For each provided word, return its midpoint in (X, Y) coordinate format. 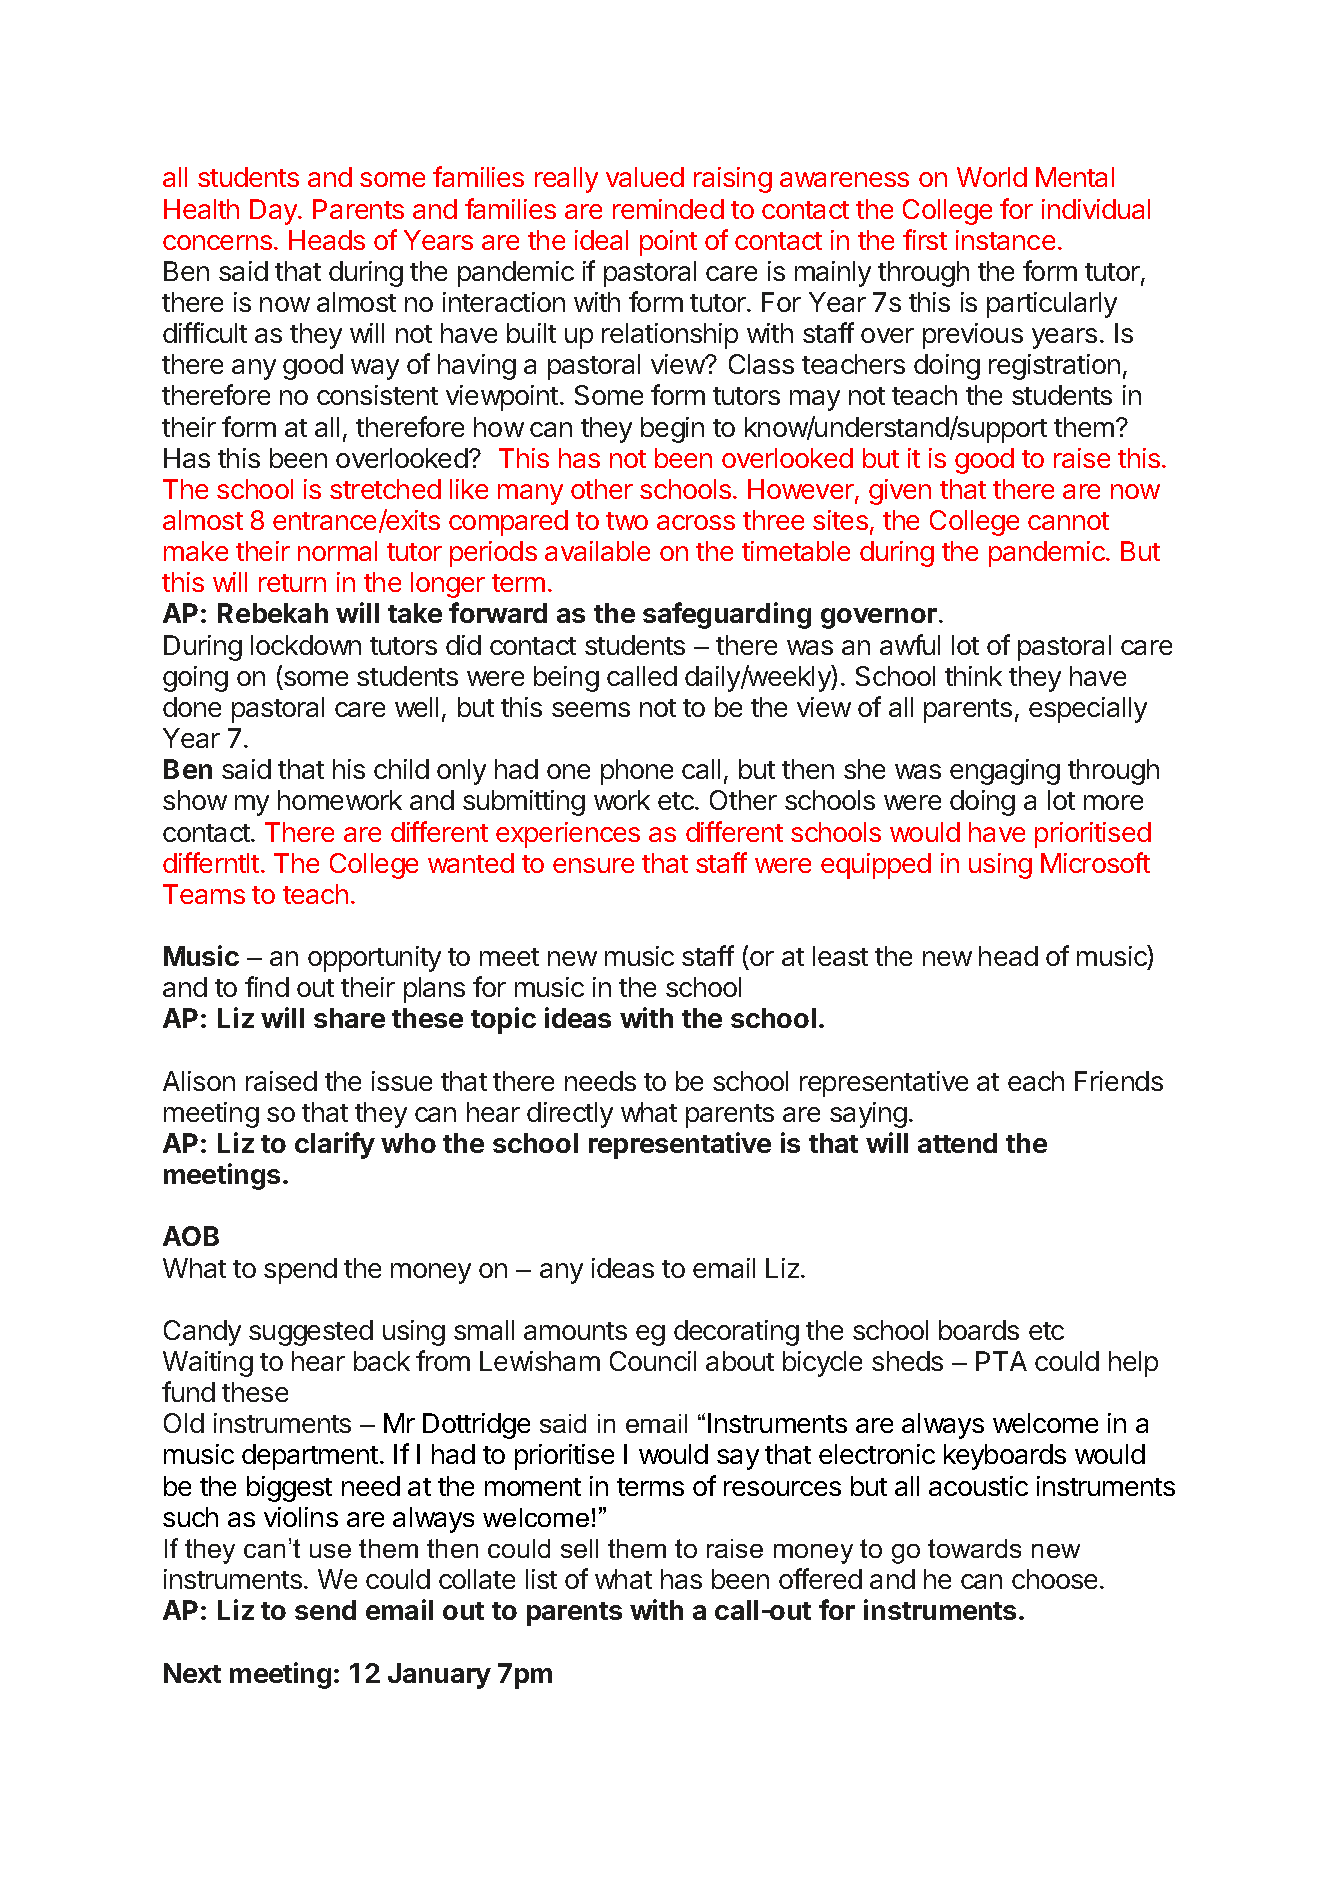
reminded (668, 209)
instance (1005, 240)
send (325, 1610)
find (267, 986)
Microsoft (1095, 862)
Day (274, 212)
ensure (593, 865)
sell (579, 1548)
